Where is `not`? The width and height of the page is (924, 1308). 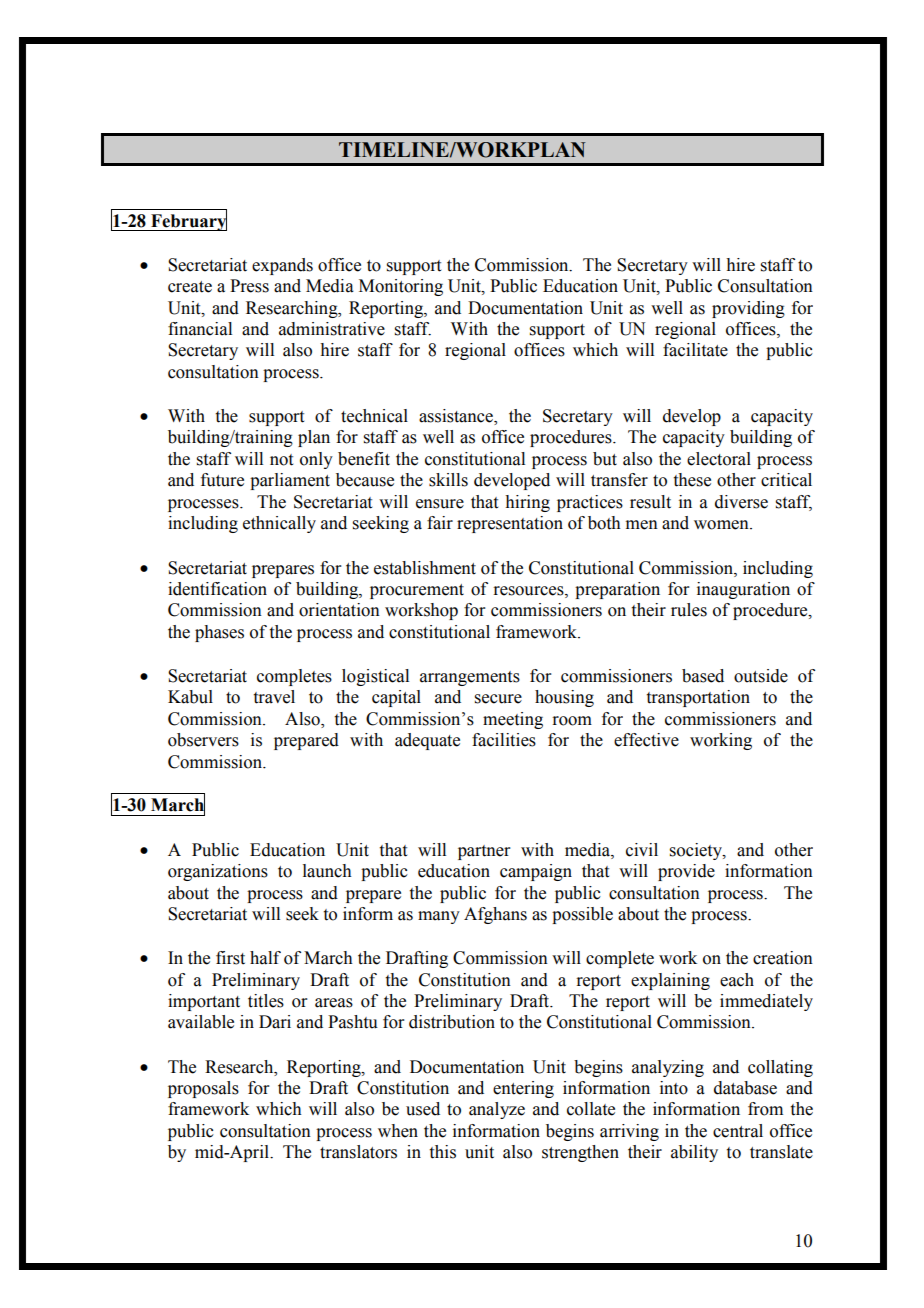
not is located at coordinates (281, 460).
